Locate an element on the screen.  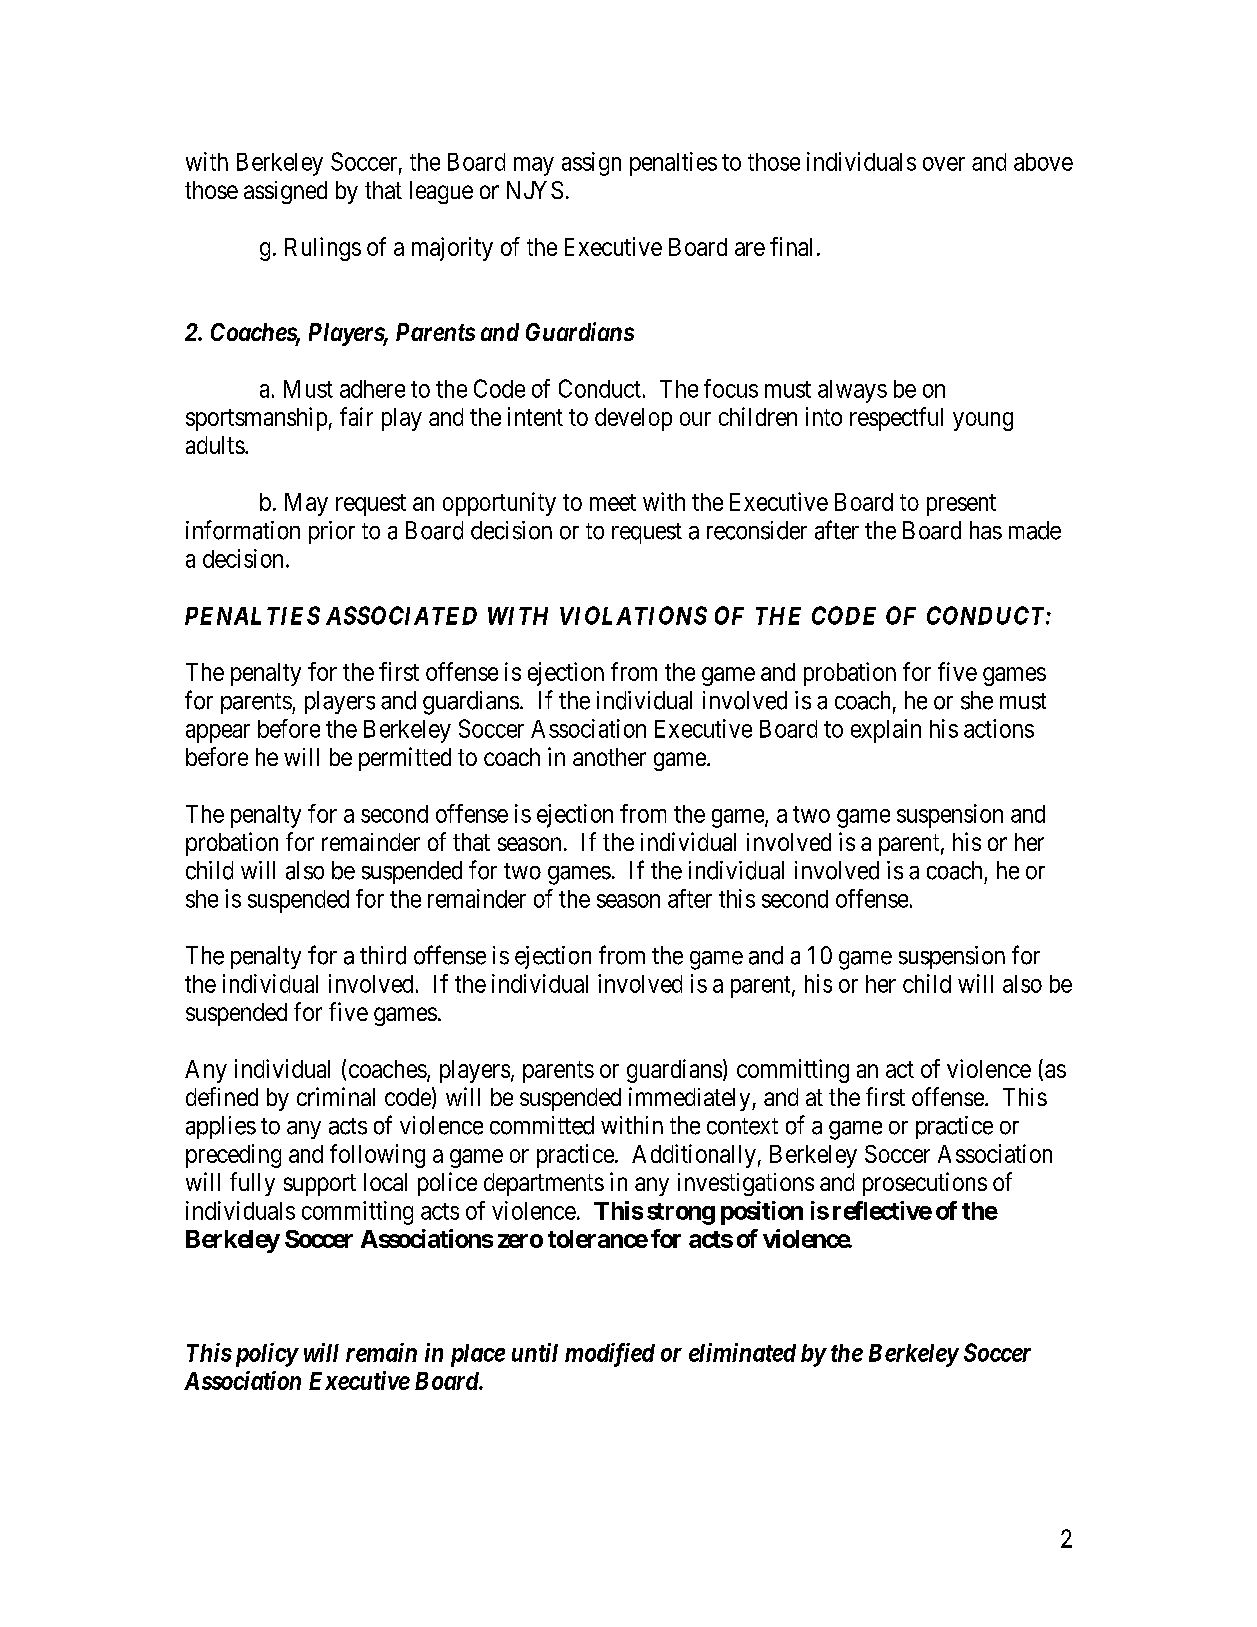
over is located at coordinates (944, 164).
